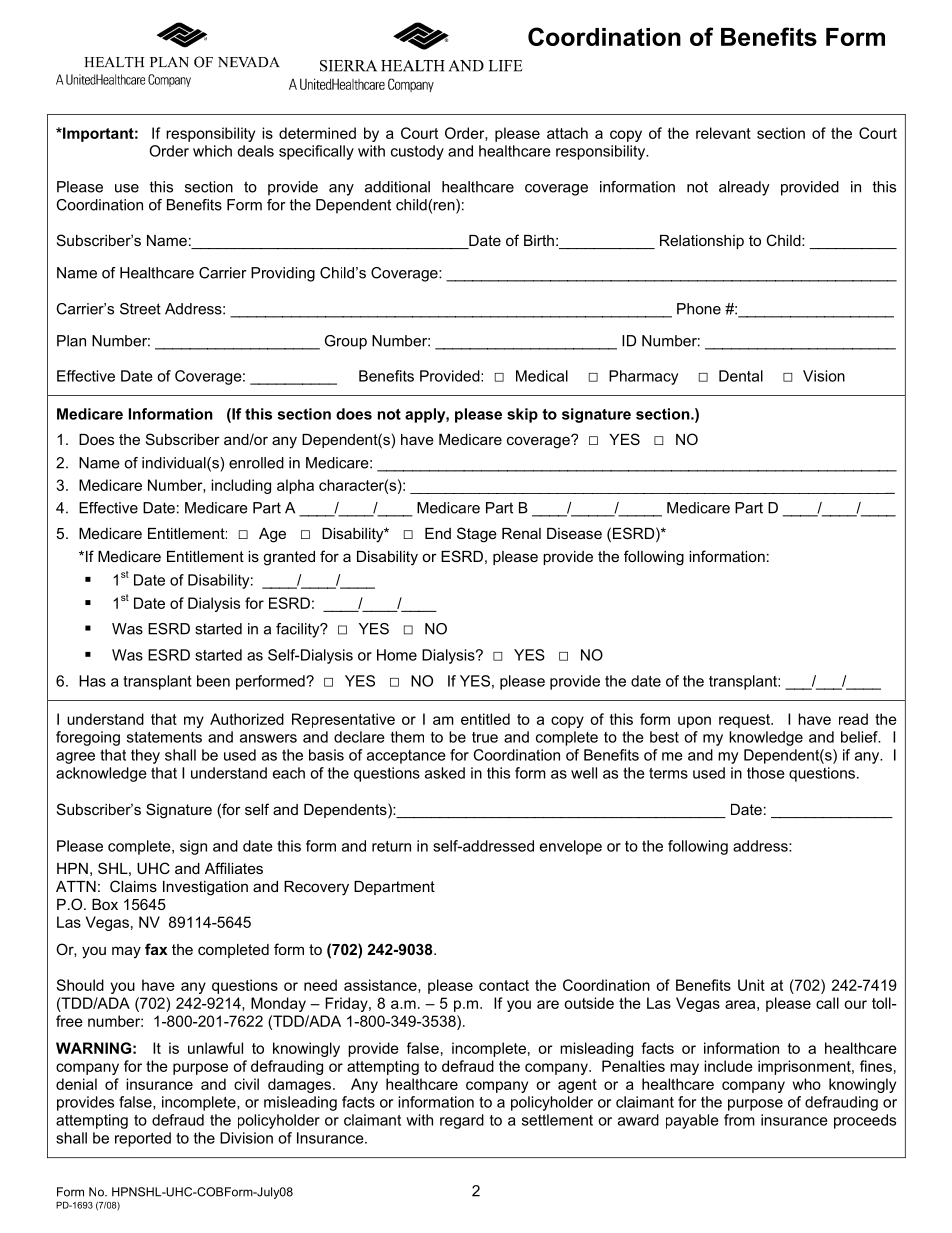 The width and height of the page is (952, 1233). I want to click on relevant, so click(723, 133).
